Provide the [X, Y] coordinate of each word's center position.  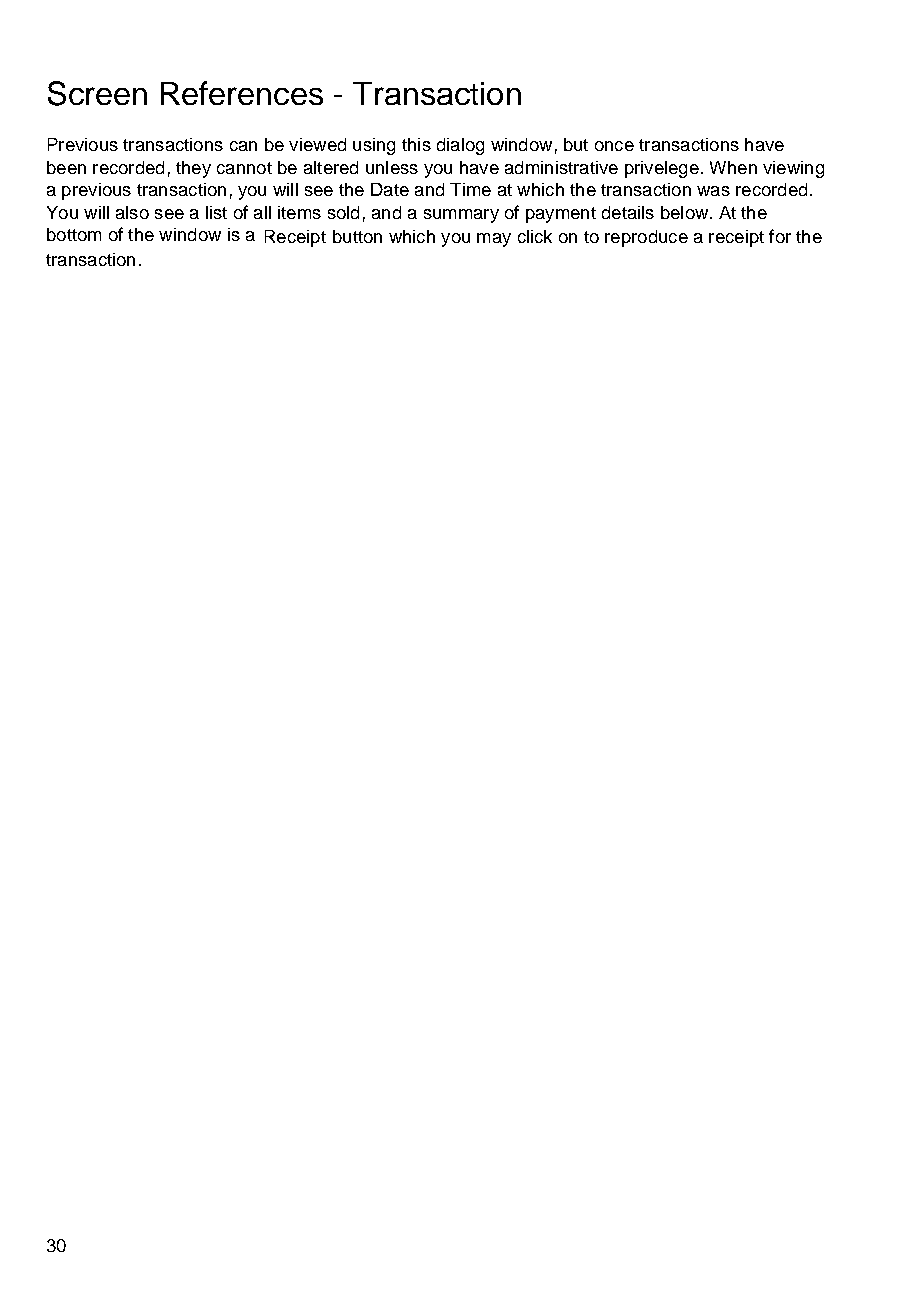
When [733, 167]
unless [392, 167]
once [614, 146]
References [242, 93]
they [193, 169]
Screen [97, 93]
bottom [74, 234]
